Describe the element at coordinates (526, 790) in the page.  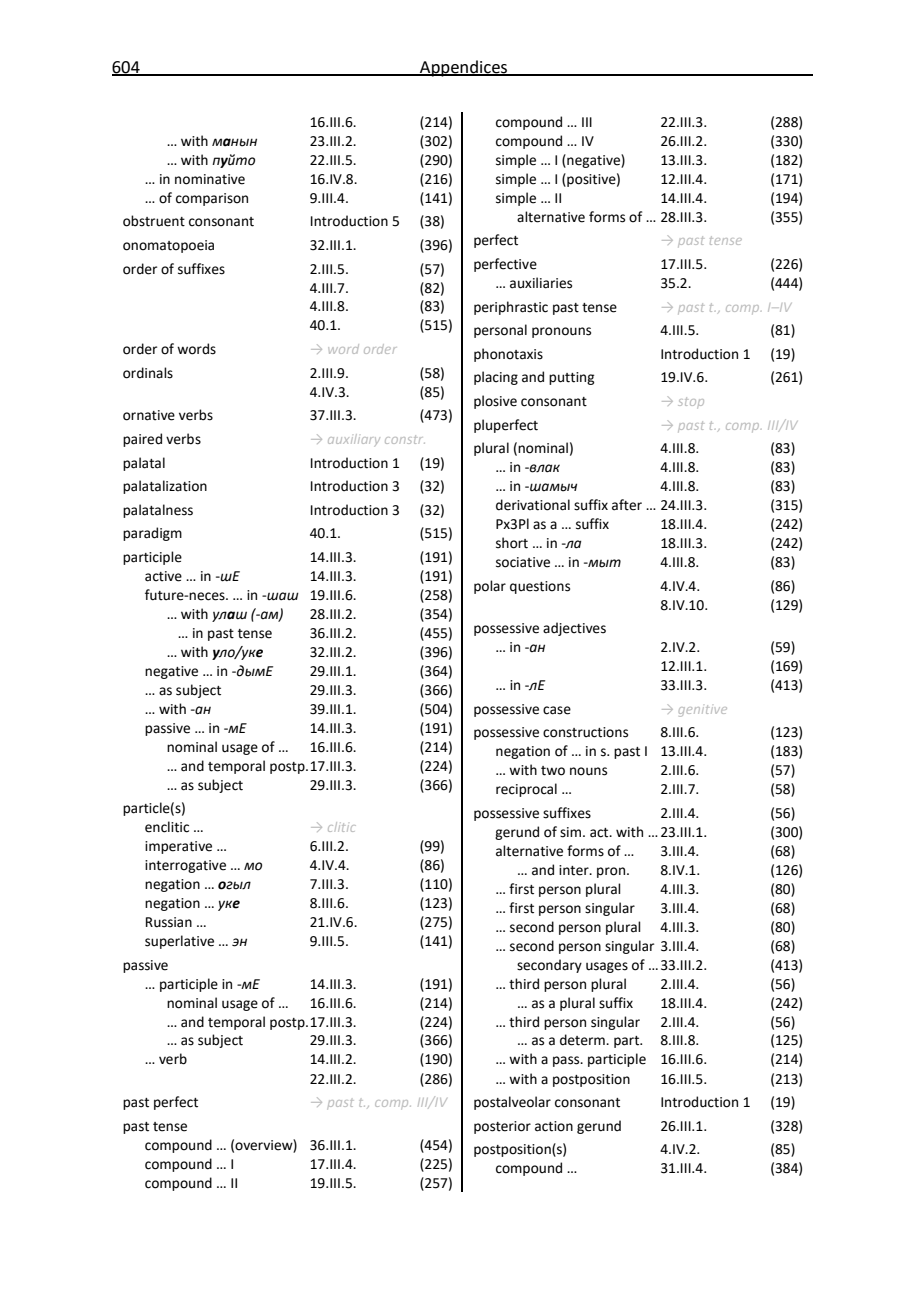
I see `reciprocal` at that location.
